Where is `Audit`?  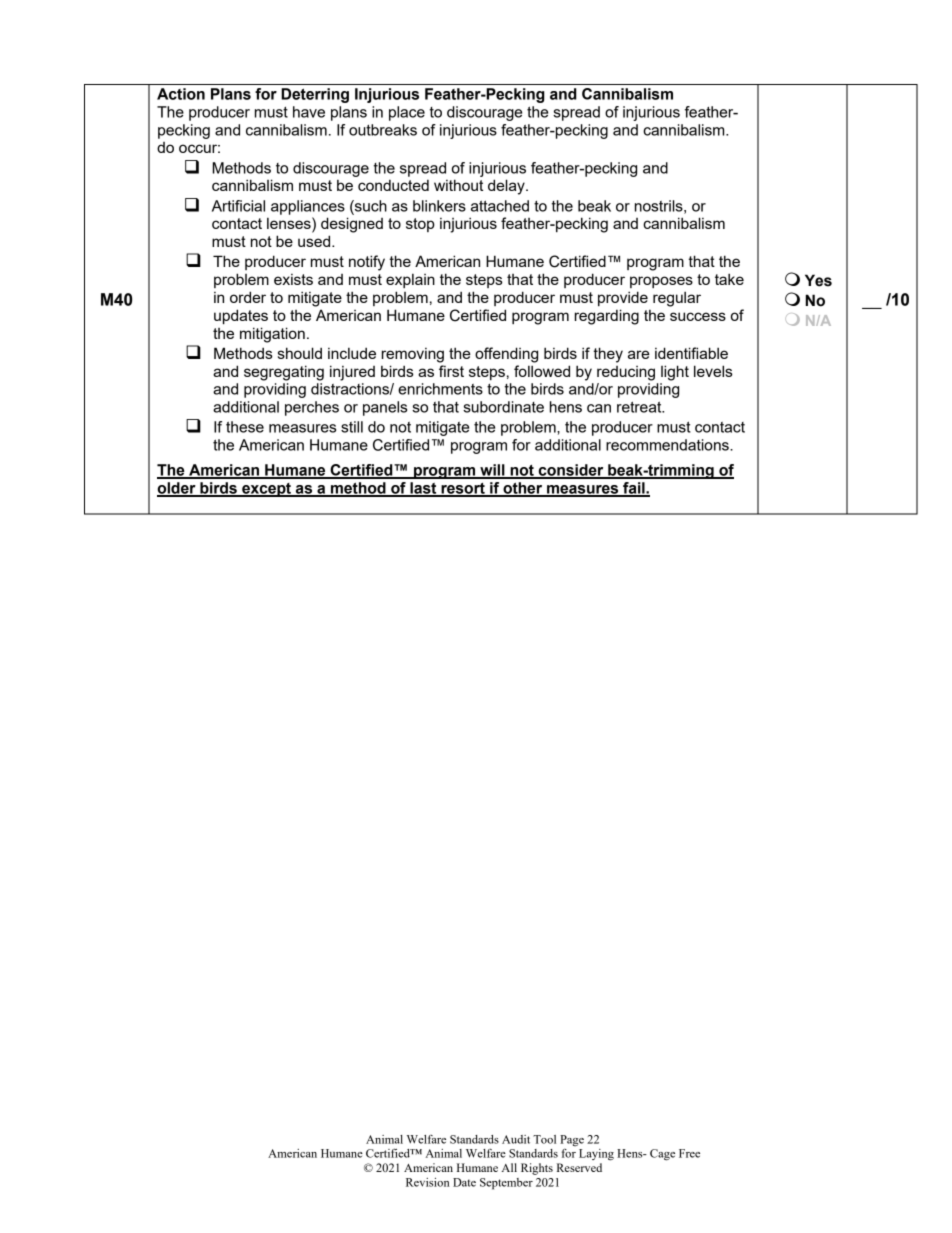
Audit is located at coordinates (516, 1139).
